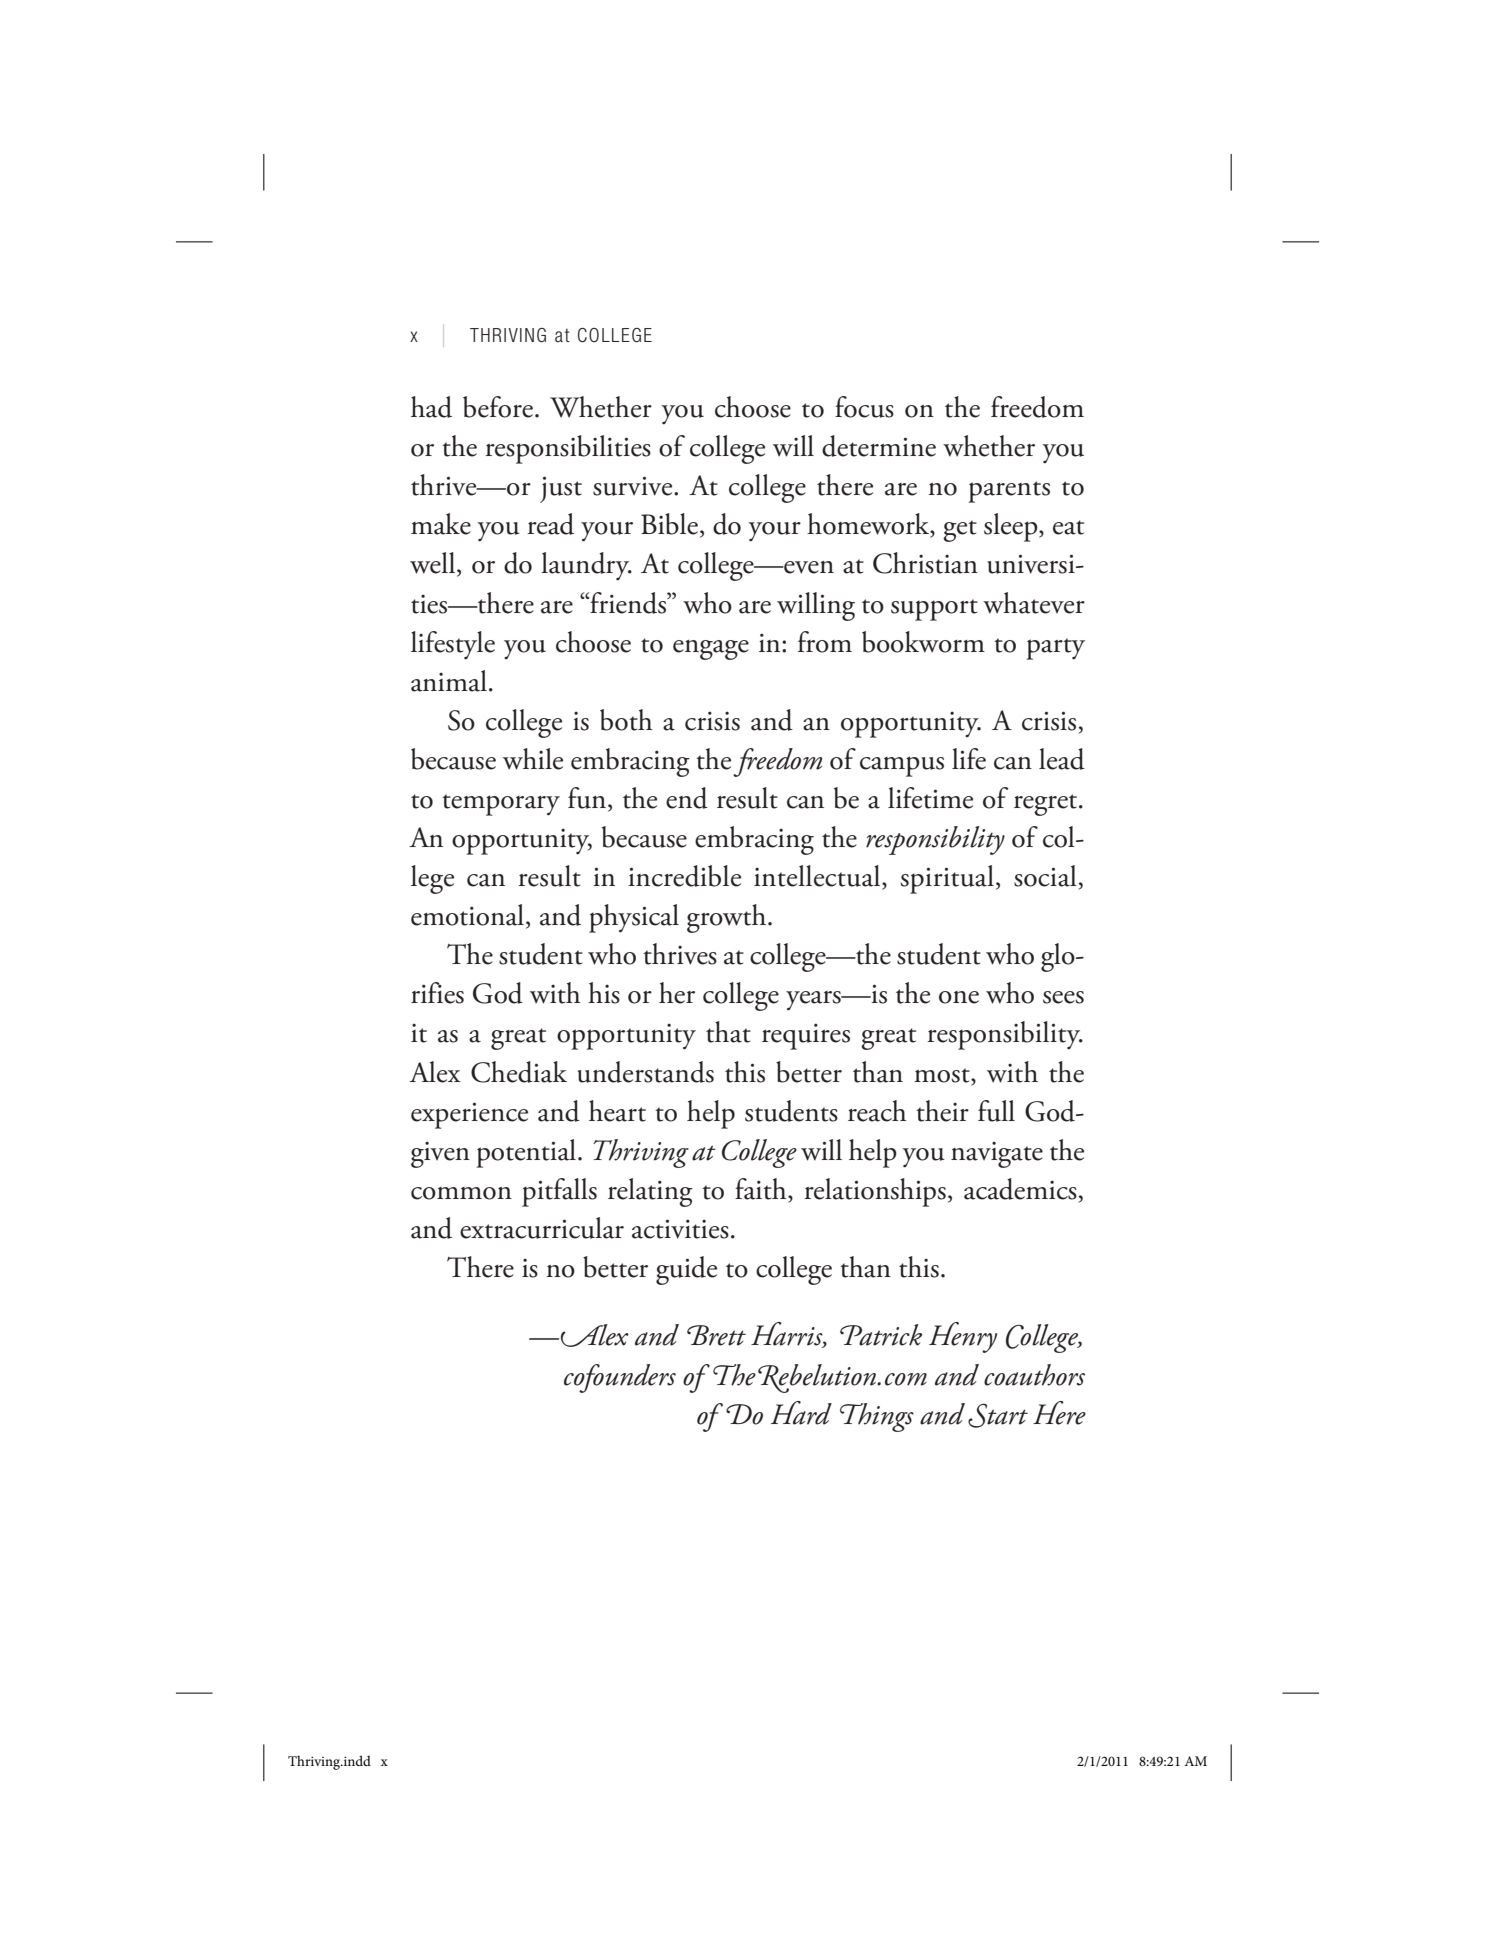  I want to click on focus, so click(864, 407).
